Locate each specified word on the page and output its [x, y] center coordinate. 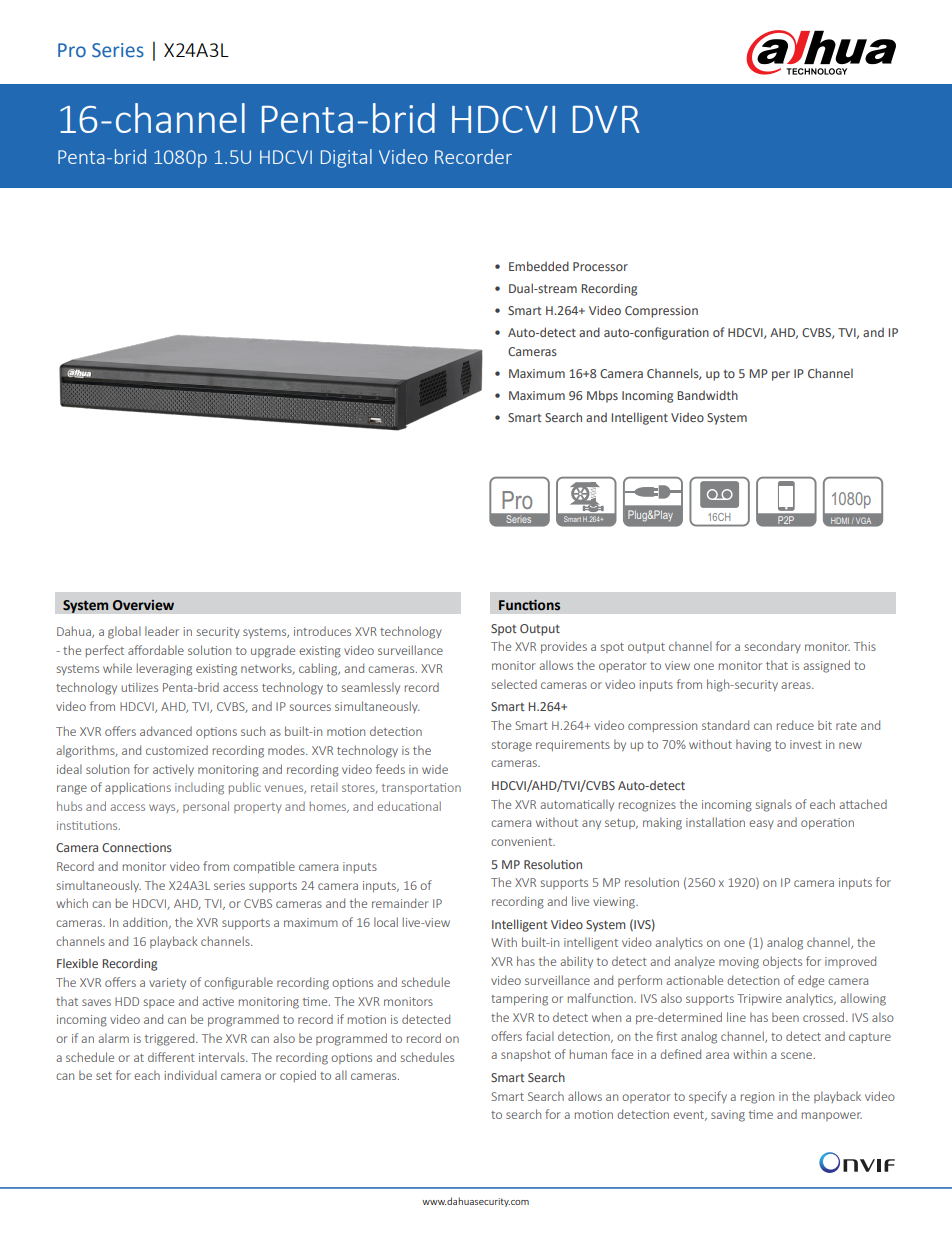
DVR [606, 119]
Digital [346, 158]
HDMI [839, 521]
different [171, 1057]
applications [138, 788]
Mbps [602, 396]
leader [162, 631]
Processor [600, 266]
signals [774, 805]
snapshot [526, 1055]
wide [435, 769]
